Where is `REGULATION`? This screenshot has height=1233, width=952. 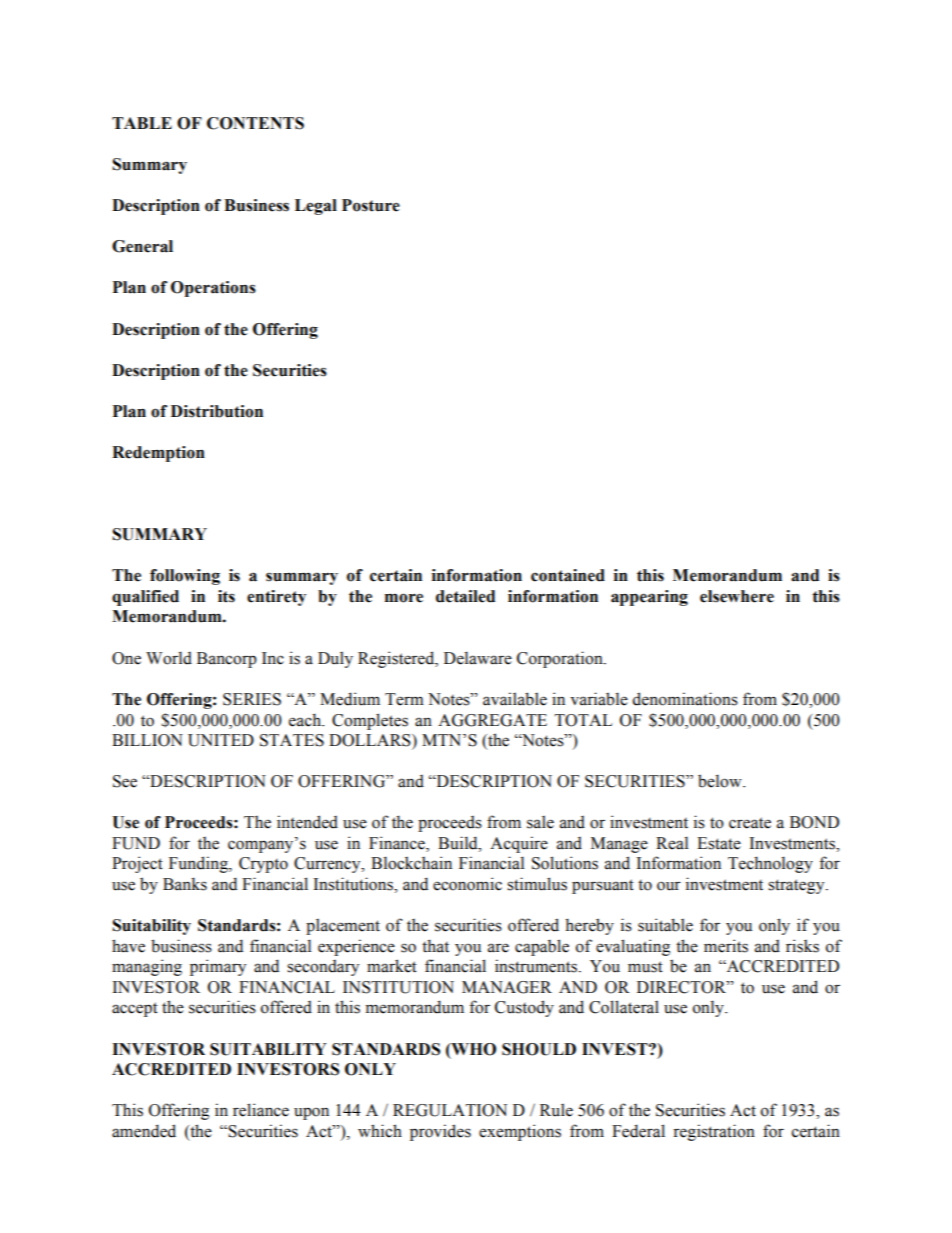 REGULATION is located at coordinates (450, 1110).
